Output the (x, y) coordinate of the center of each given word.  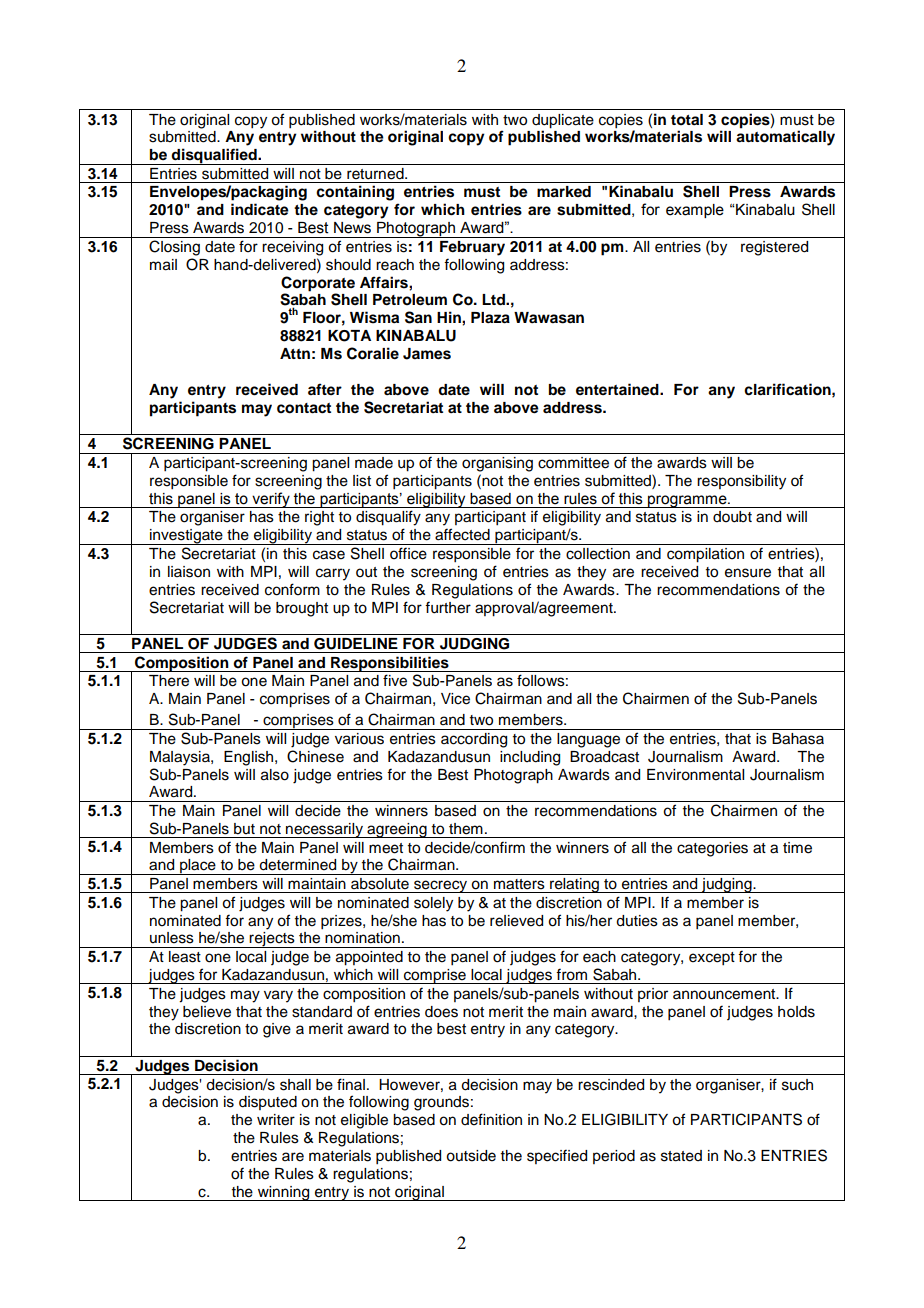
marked (564, 192)
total (687, 120)
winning (283, 1193)
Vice (455, 699)
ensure (748, 573)
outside (471, 1156)
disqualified (214, 156)
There (169, 681)
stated (681, 1156)
